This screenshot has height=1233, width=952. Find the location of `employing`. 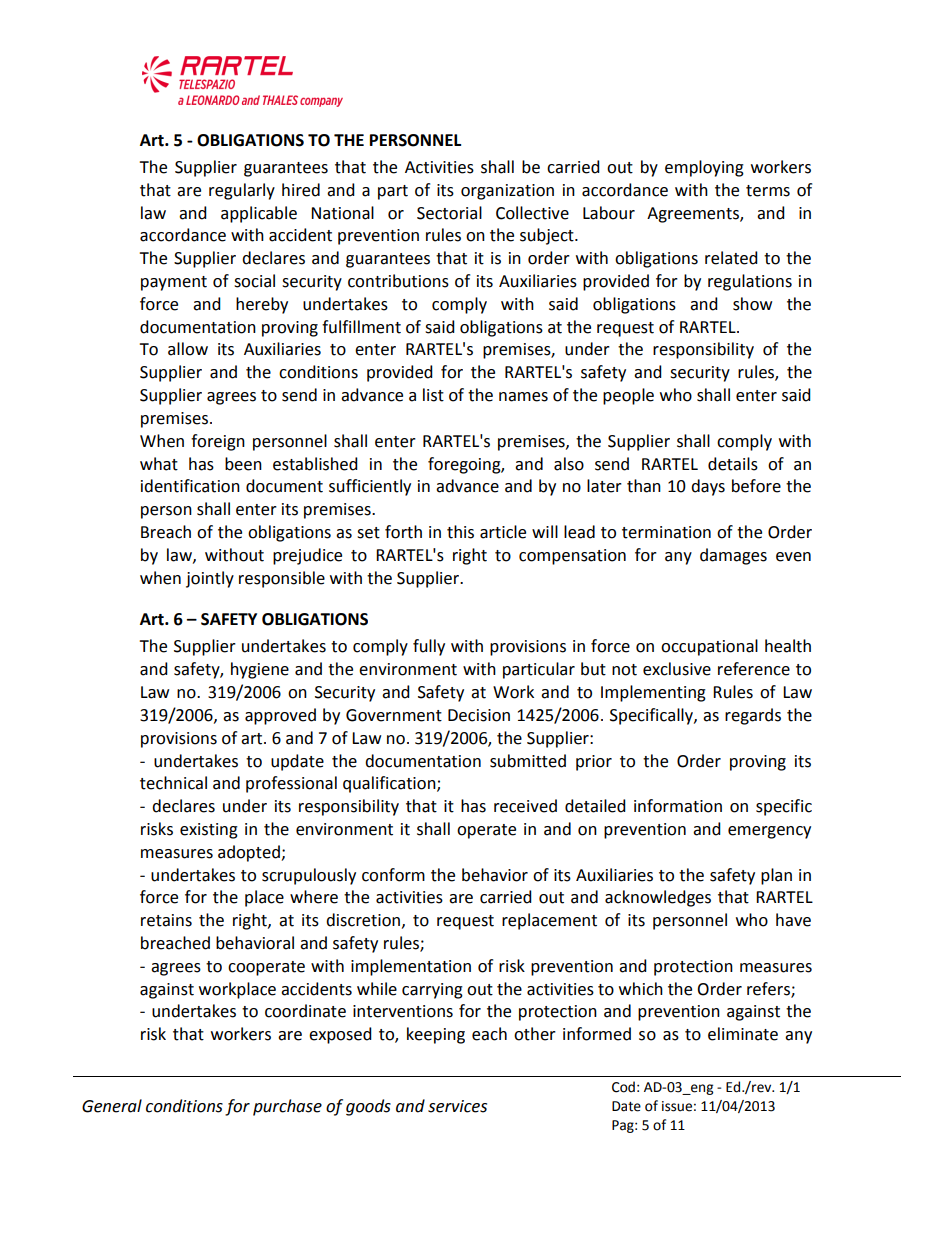

employing is located at coordinates (704, 168).
